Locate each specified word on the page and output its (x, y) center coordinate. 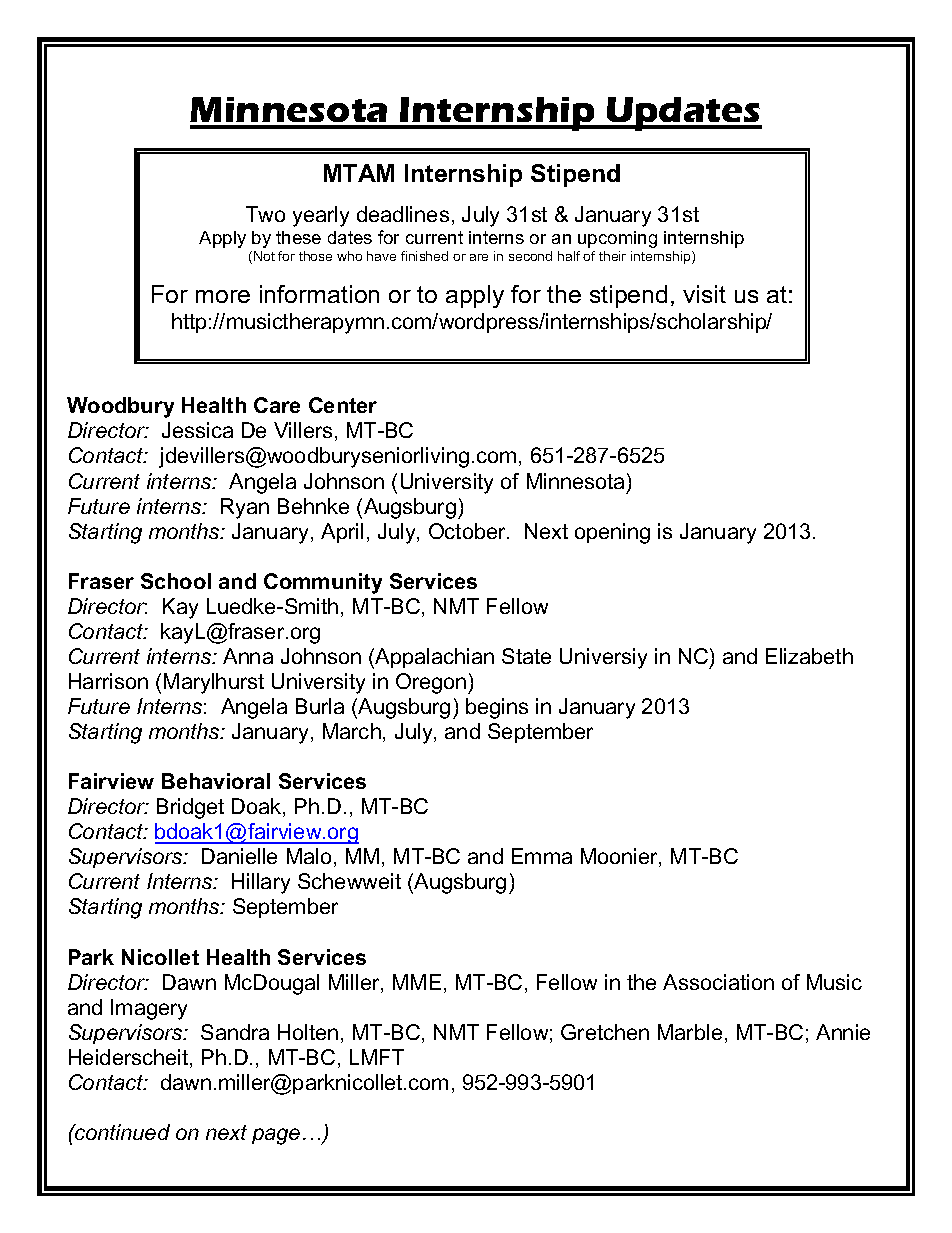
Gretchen (605, 1032)
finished (424, 256)
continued (121, 1132)
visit (704, 294)
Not (264, 256)
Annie (843, 1032)
